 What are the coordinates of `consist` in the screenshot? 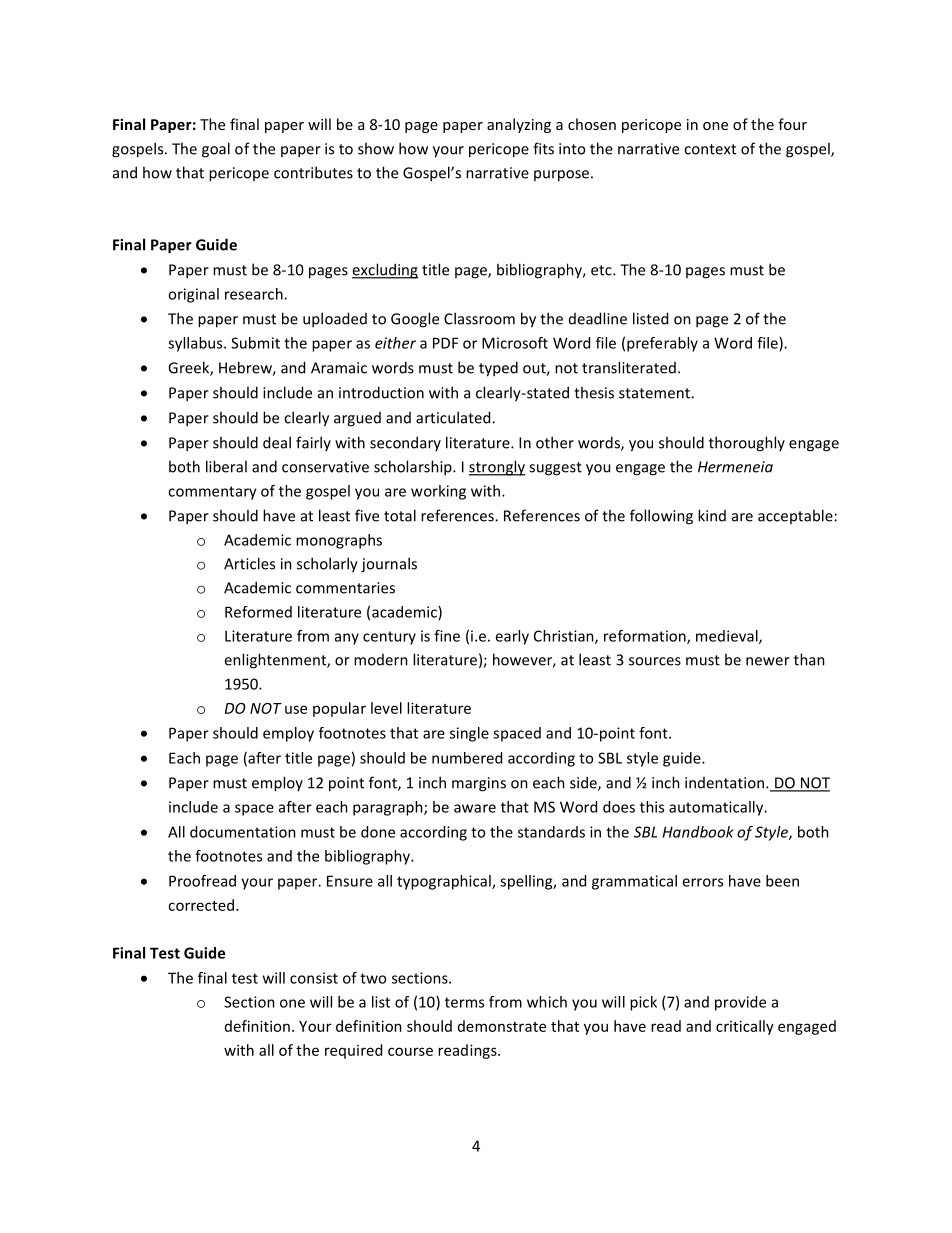 It's located at (314, 978).
